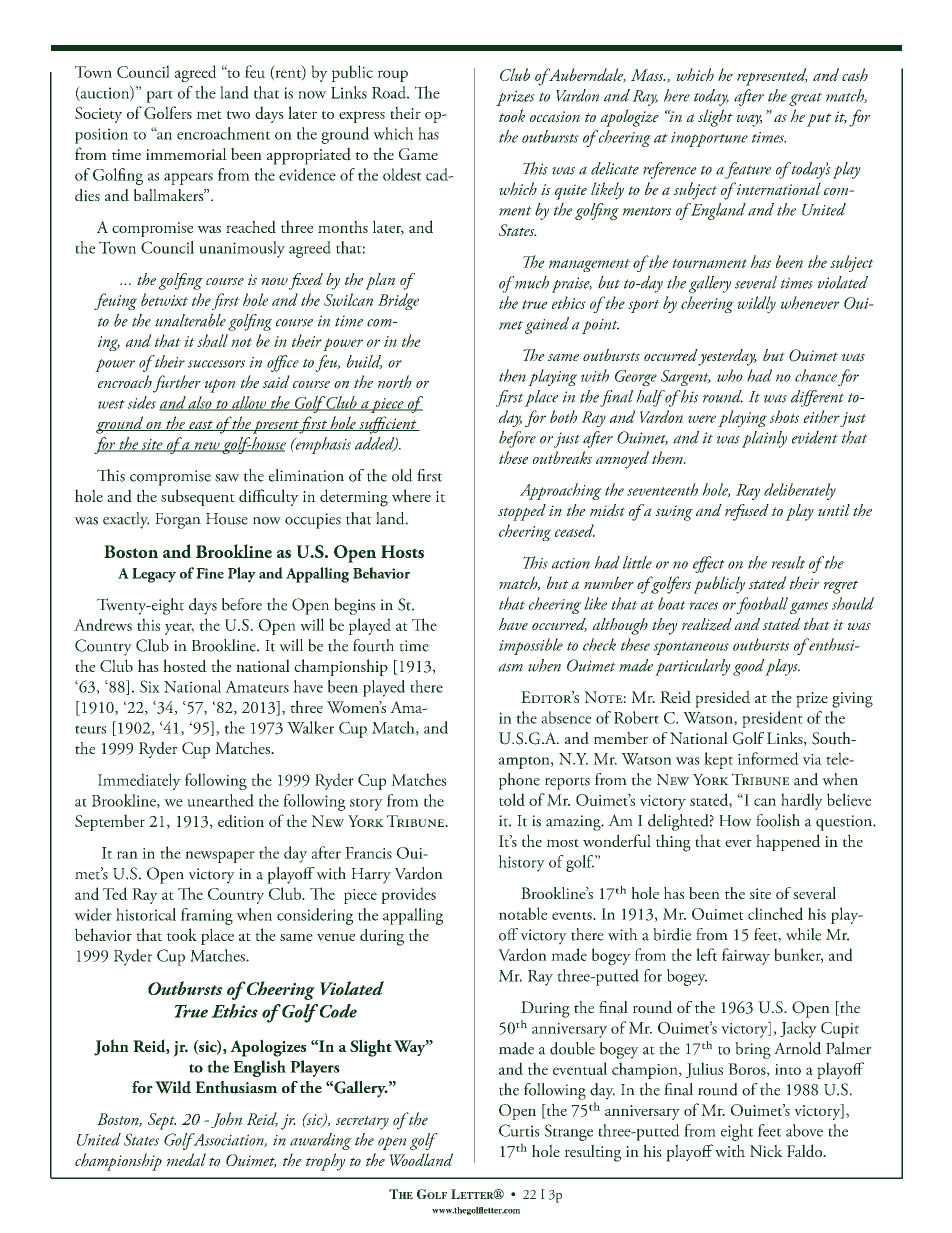 This document has height=1233, width=952. I want to click on hosted, so click(185, 665).
